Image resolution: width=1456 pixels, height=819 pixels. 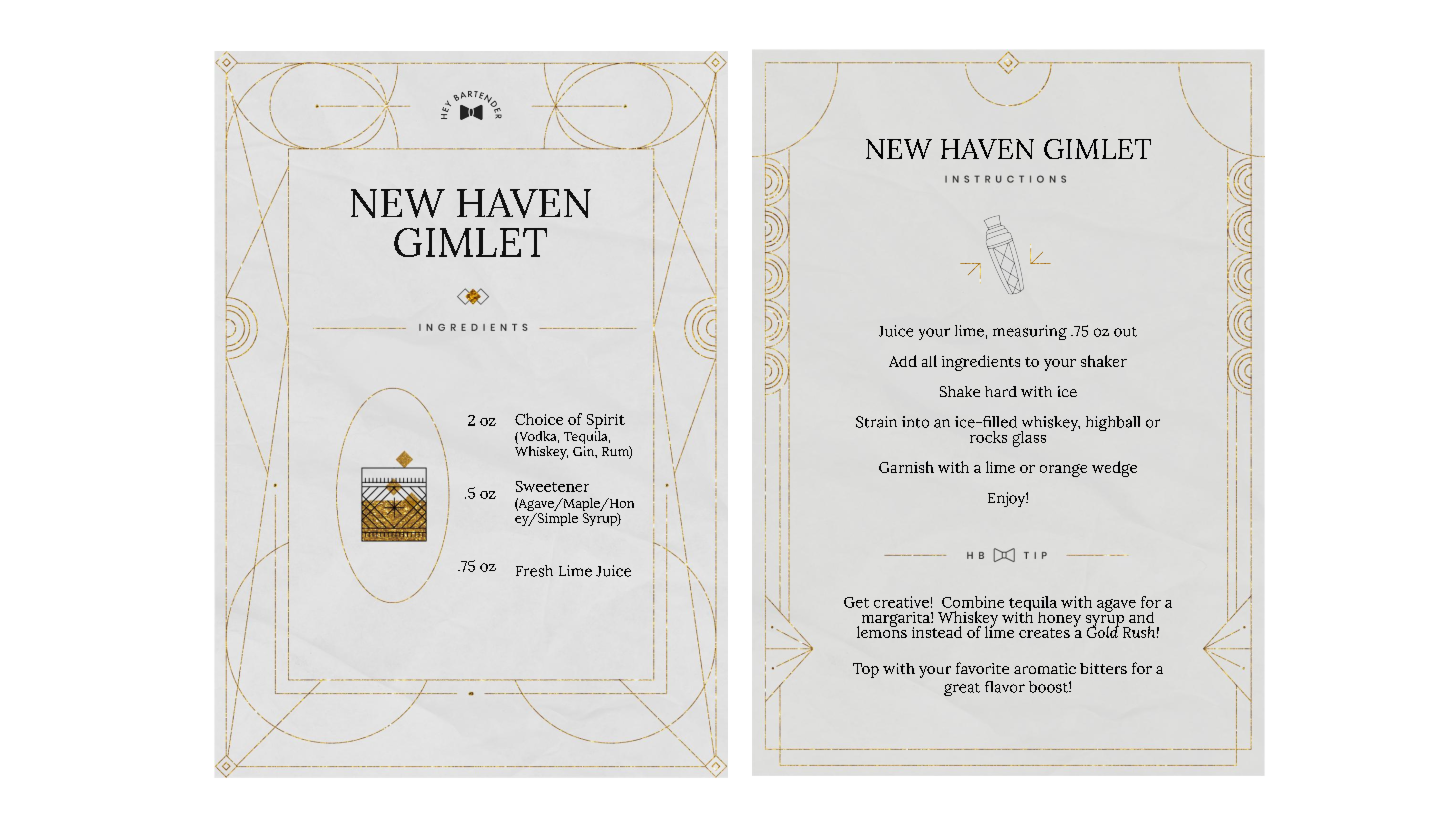 I want to click on Garnish, so click(x=906, y=467).
